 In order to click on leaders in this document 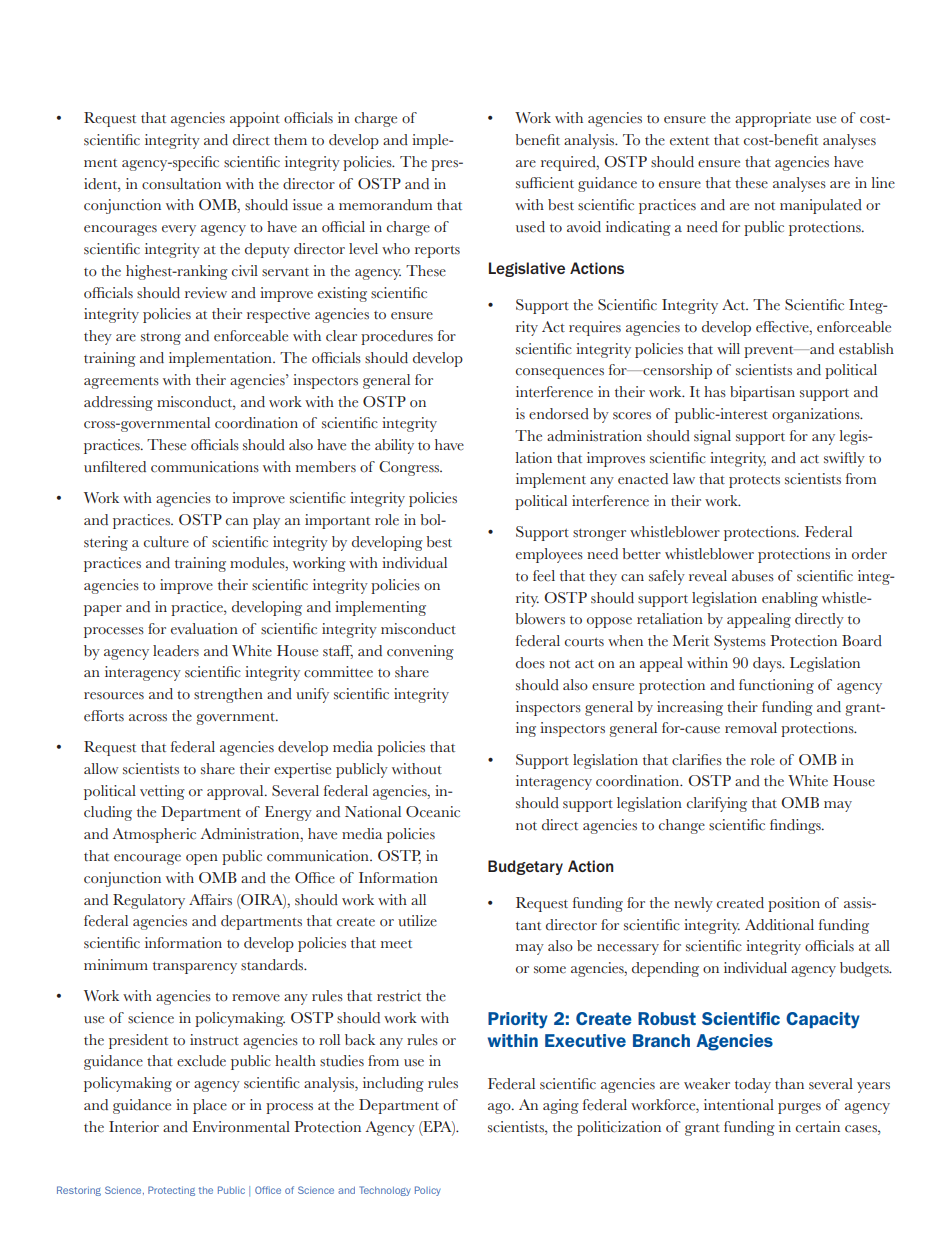, I will do `click(176, 651)`.
